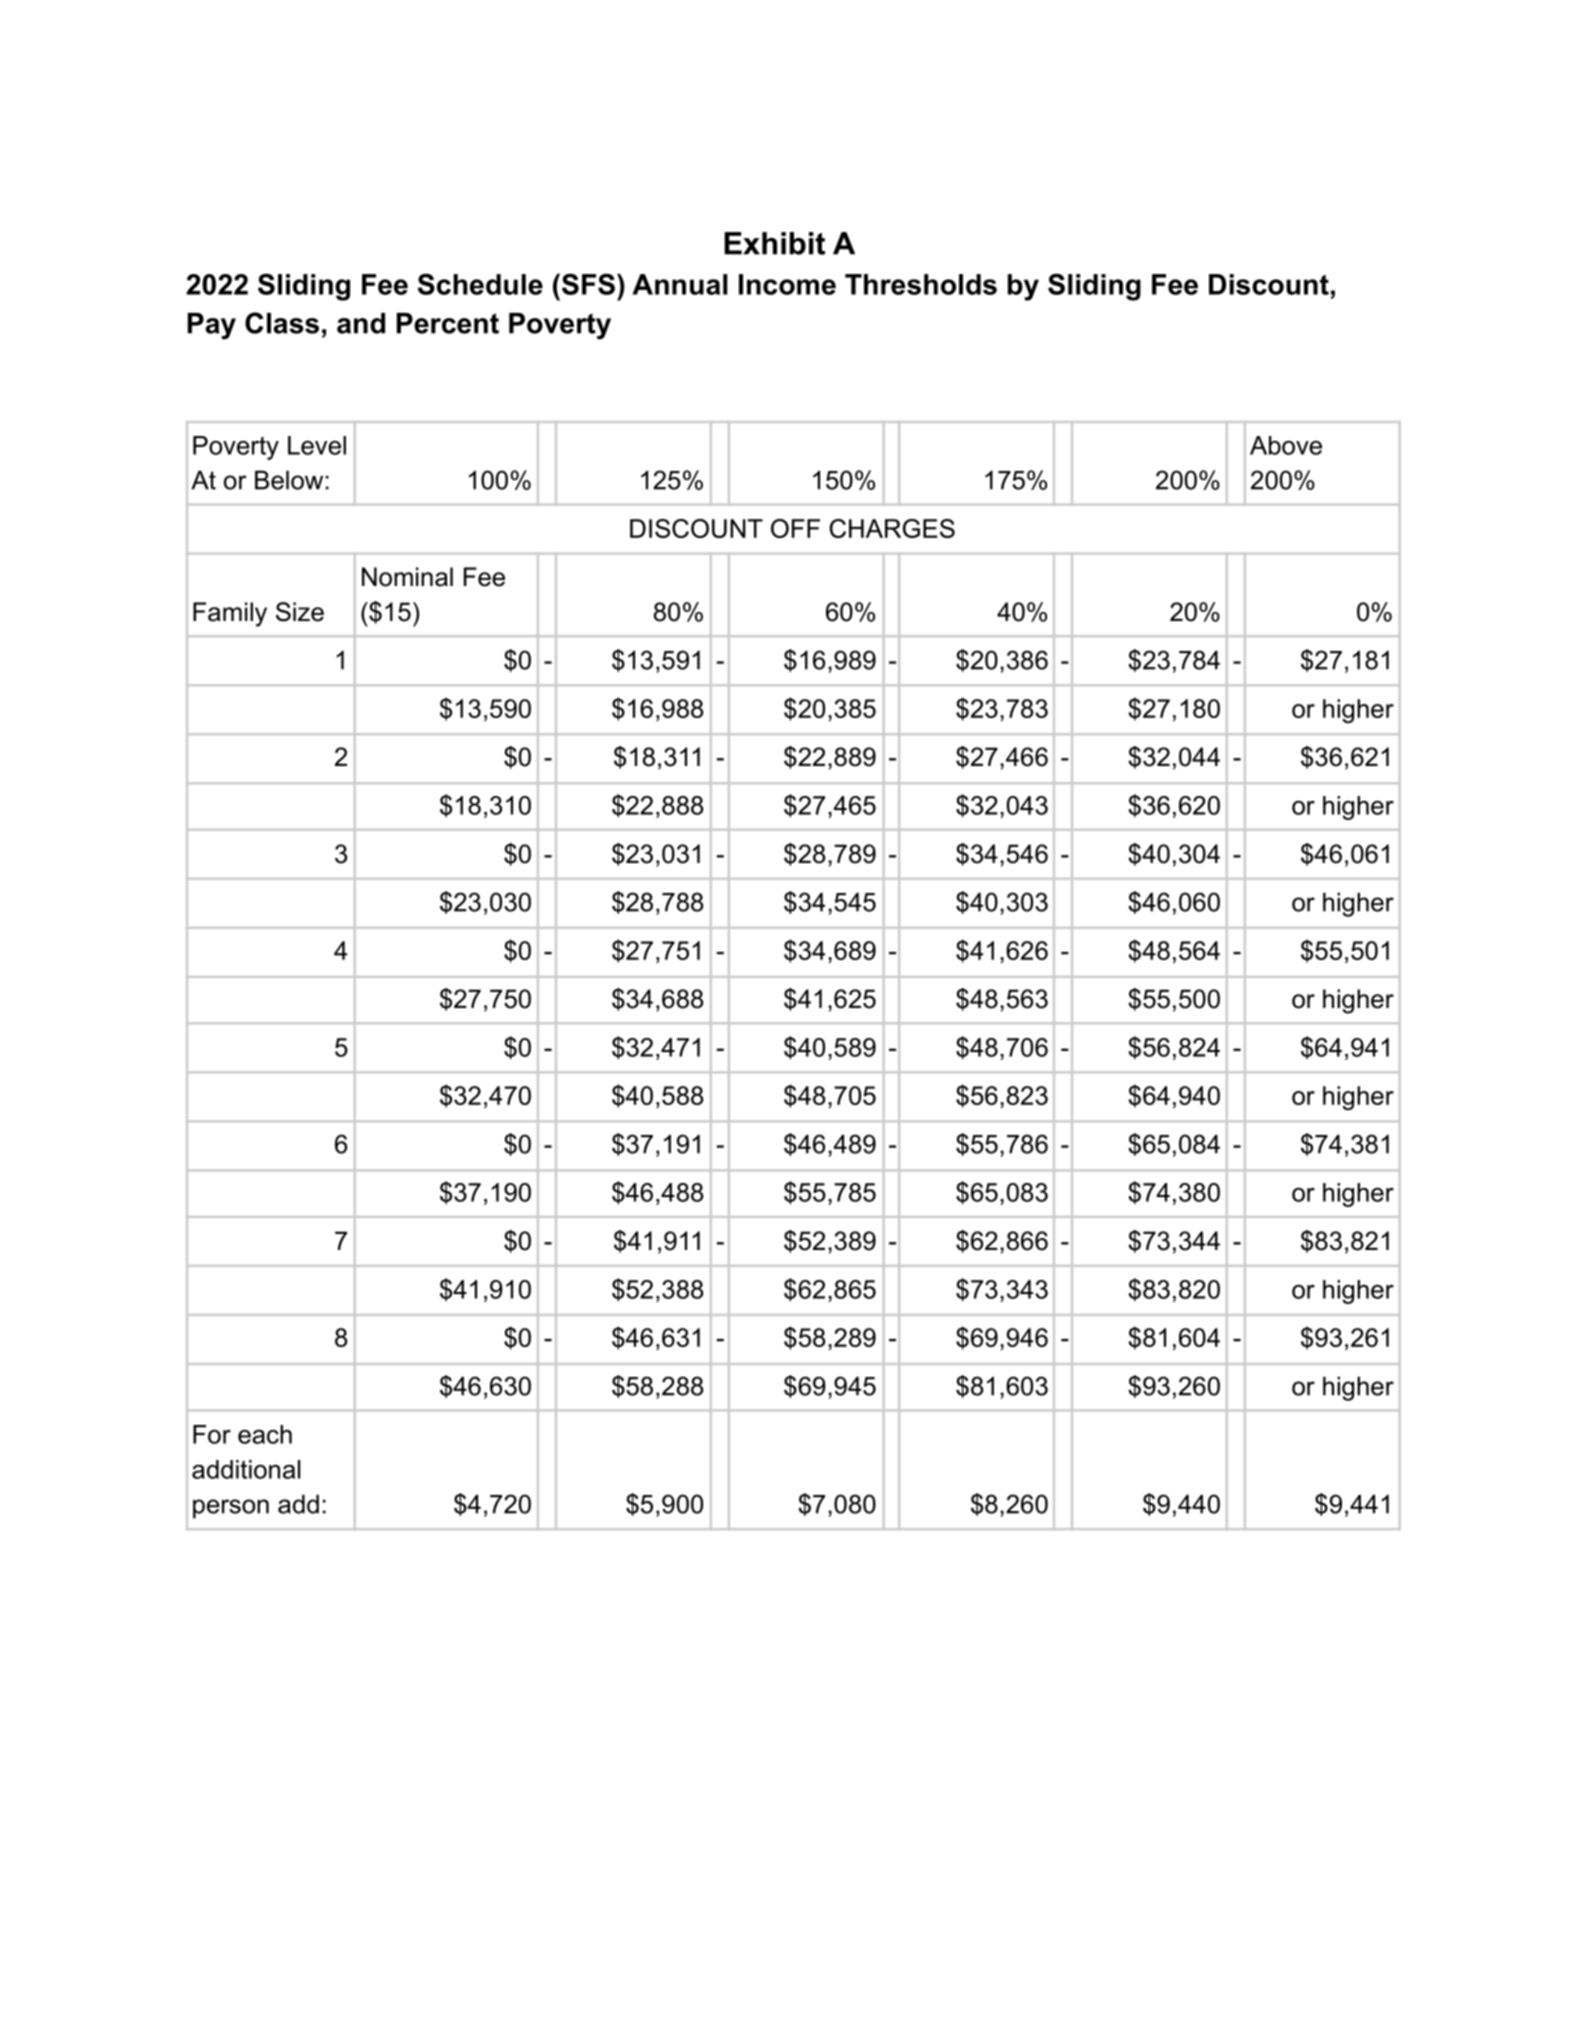 This screenshot has height=2044, width=1579. What do you see at coordinates (892, 528) in the screenshot?
I see `CHARGES` at bounding box center [892, 528].
